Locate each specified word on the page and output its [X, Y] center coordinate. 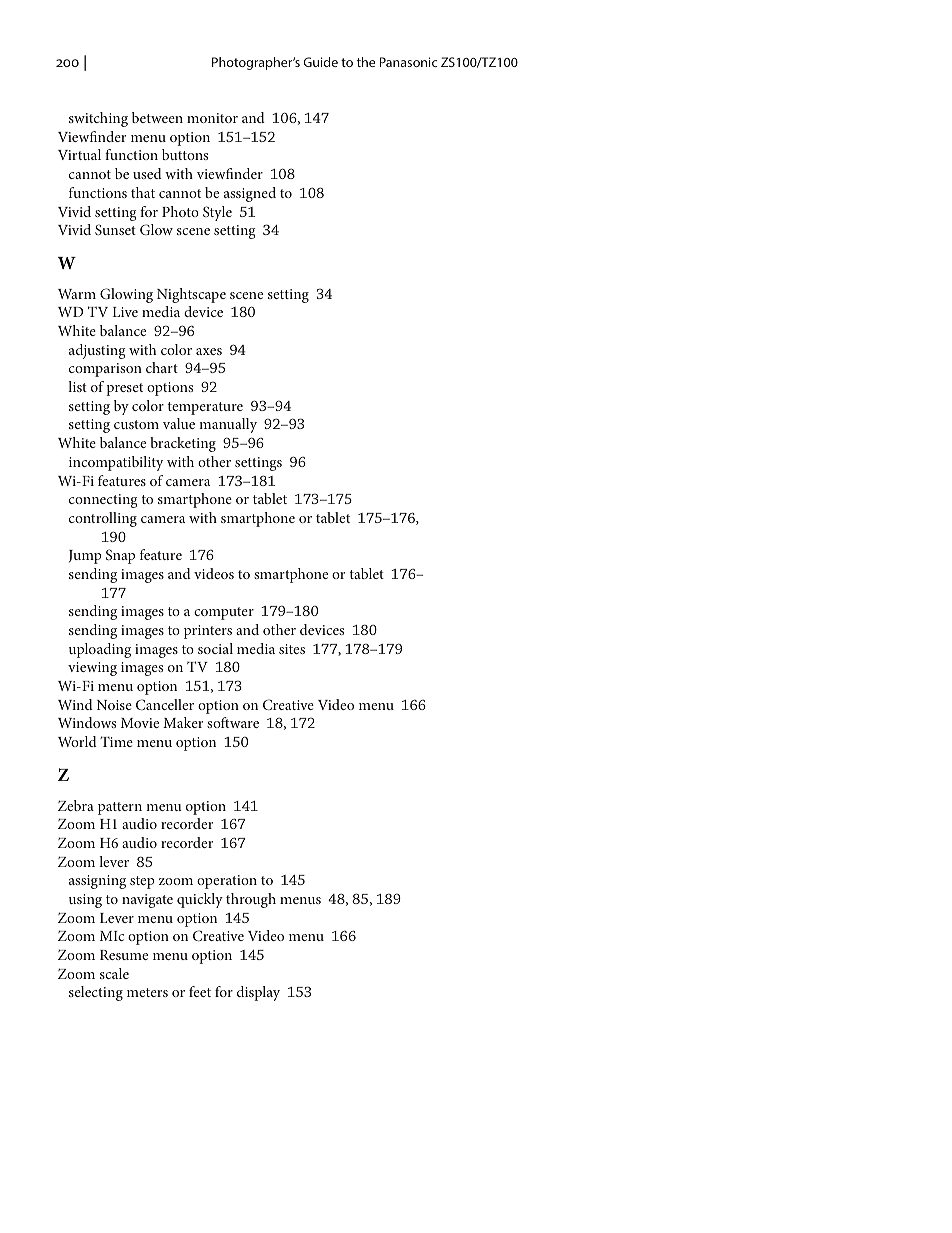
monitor [212, 118]
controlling [103, 519]
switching [98, 119]
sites [292, 649]
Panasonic [409, 62]
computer [224, 613]
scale [114, 973]
